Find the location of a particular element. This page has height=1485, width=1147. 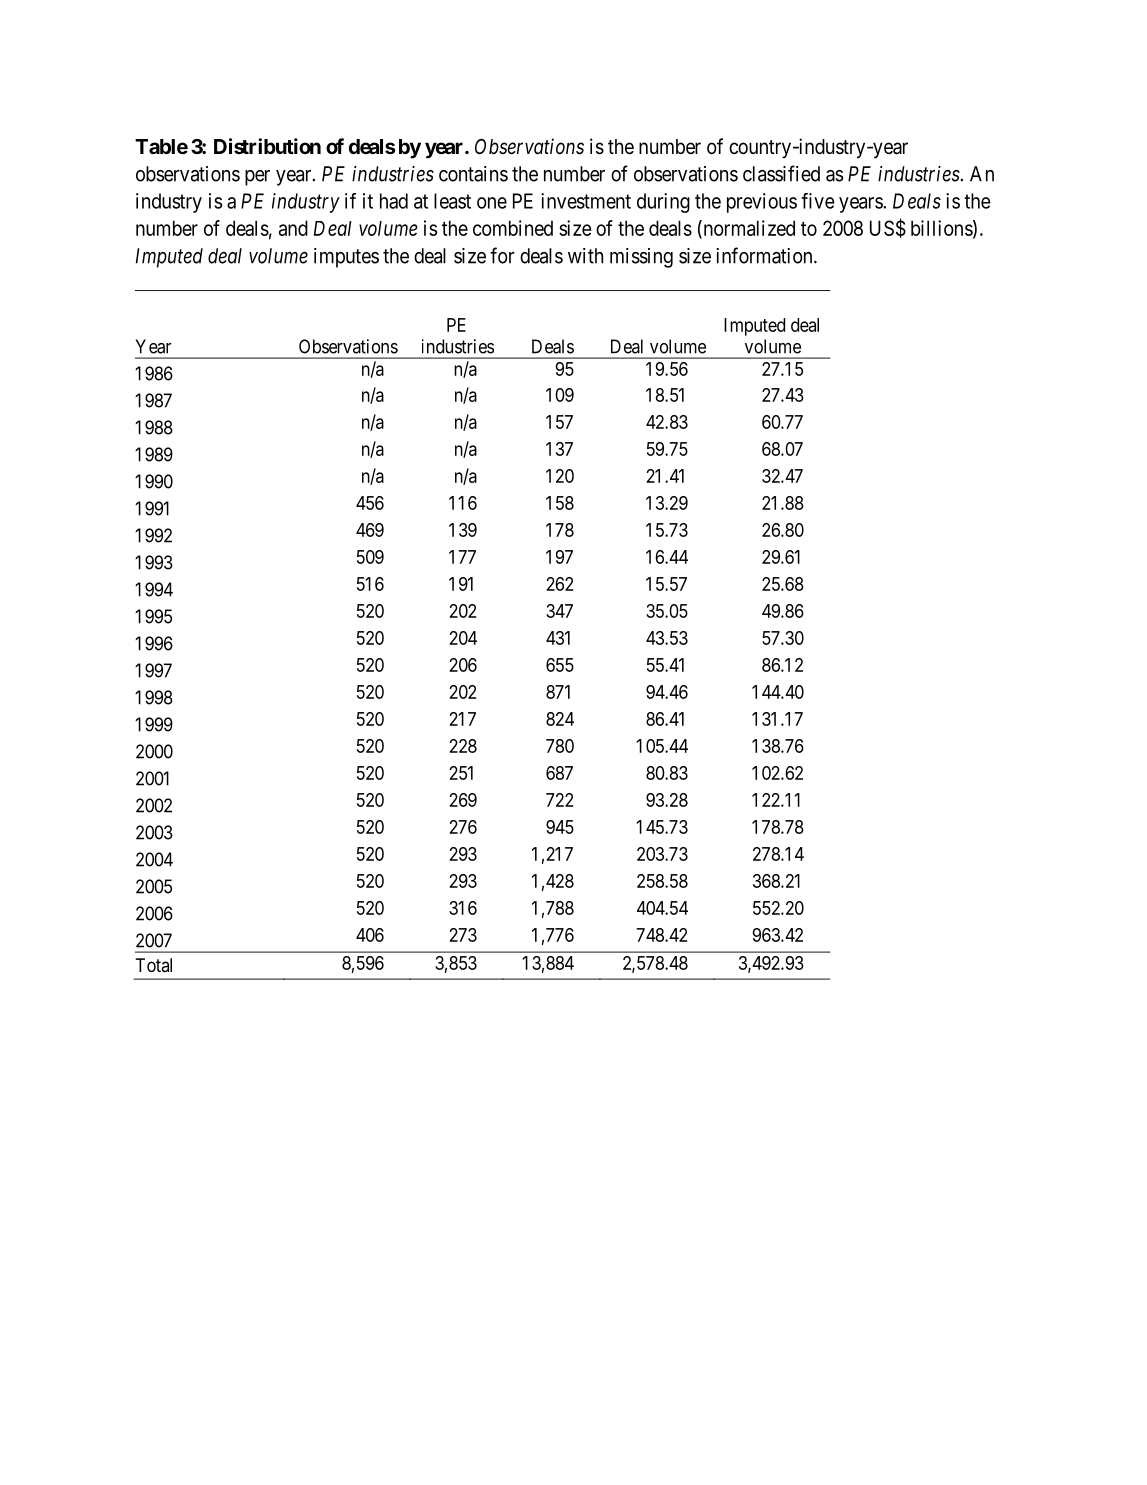

missing is located at coordinates (641, 258).
